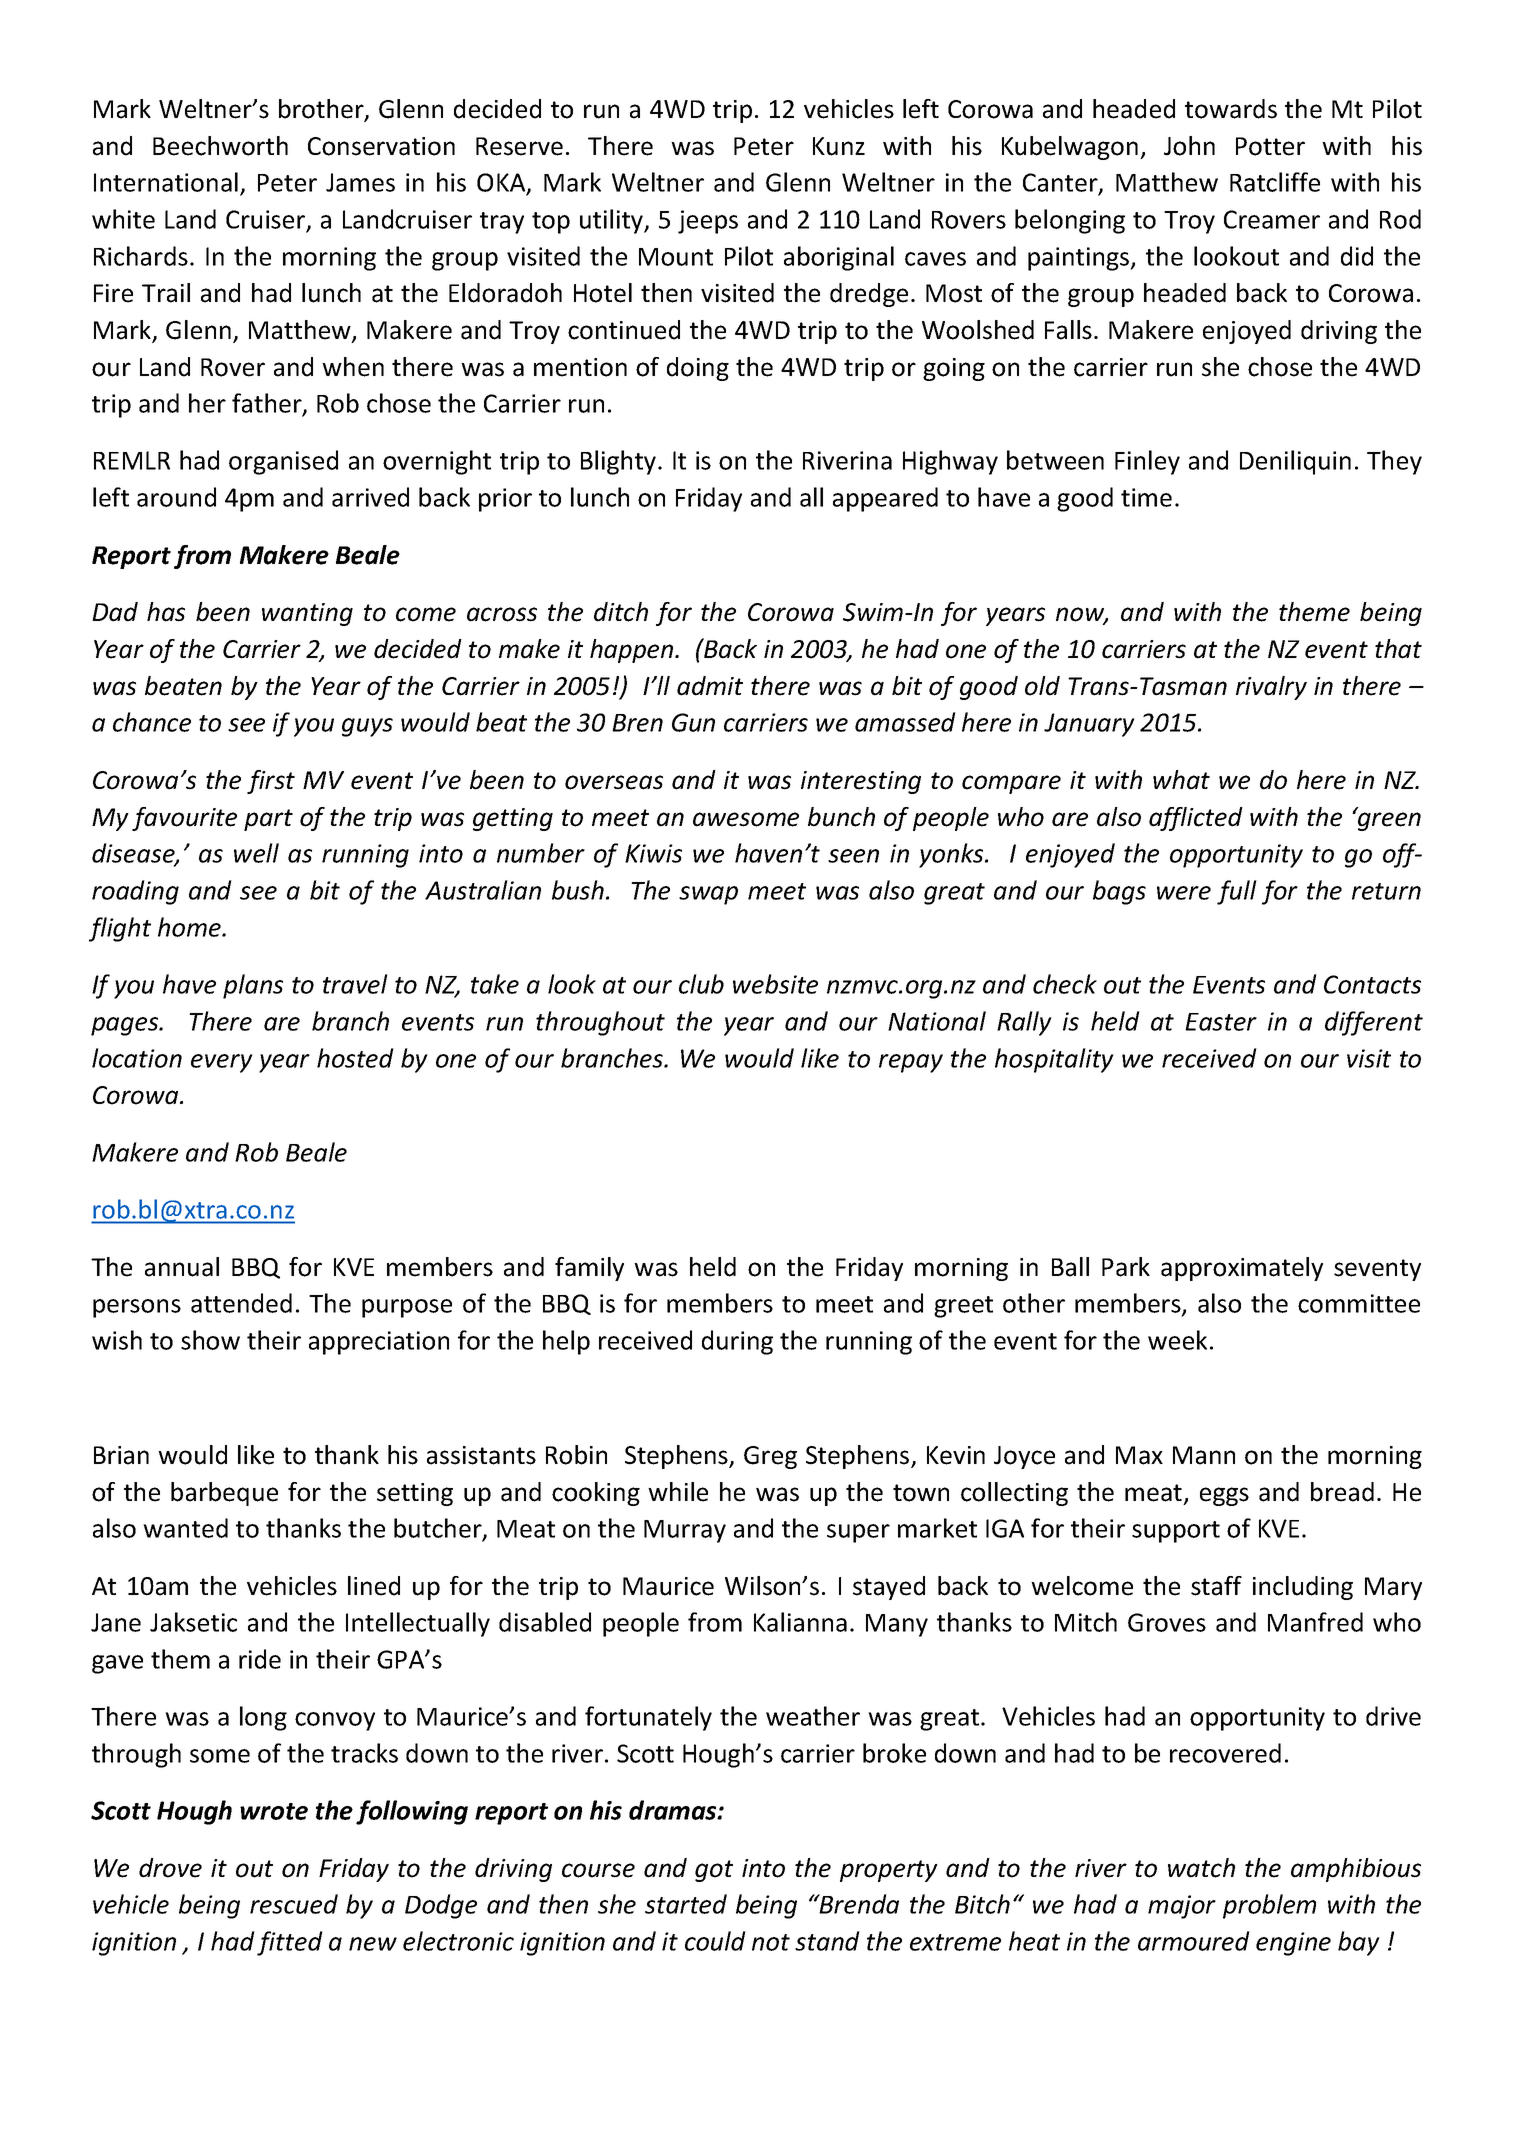 This screenshot has width=1514, height=2141. I want to click on Potter, so click(1270, 146).
